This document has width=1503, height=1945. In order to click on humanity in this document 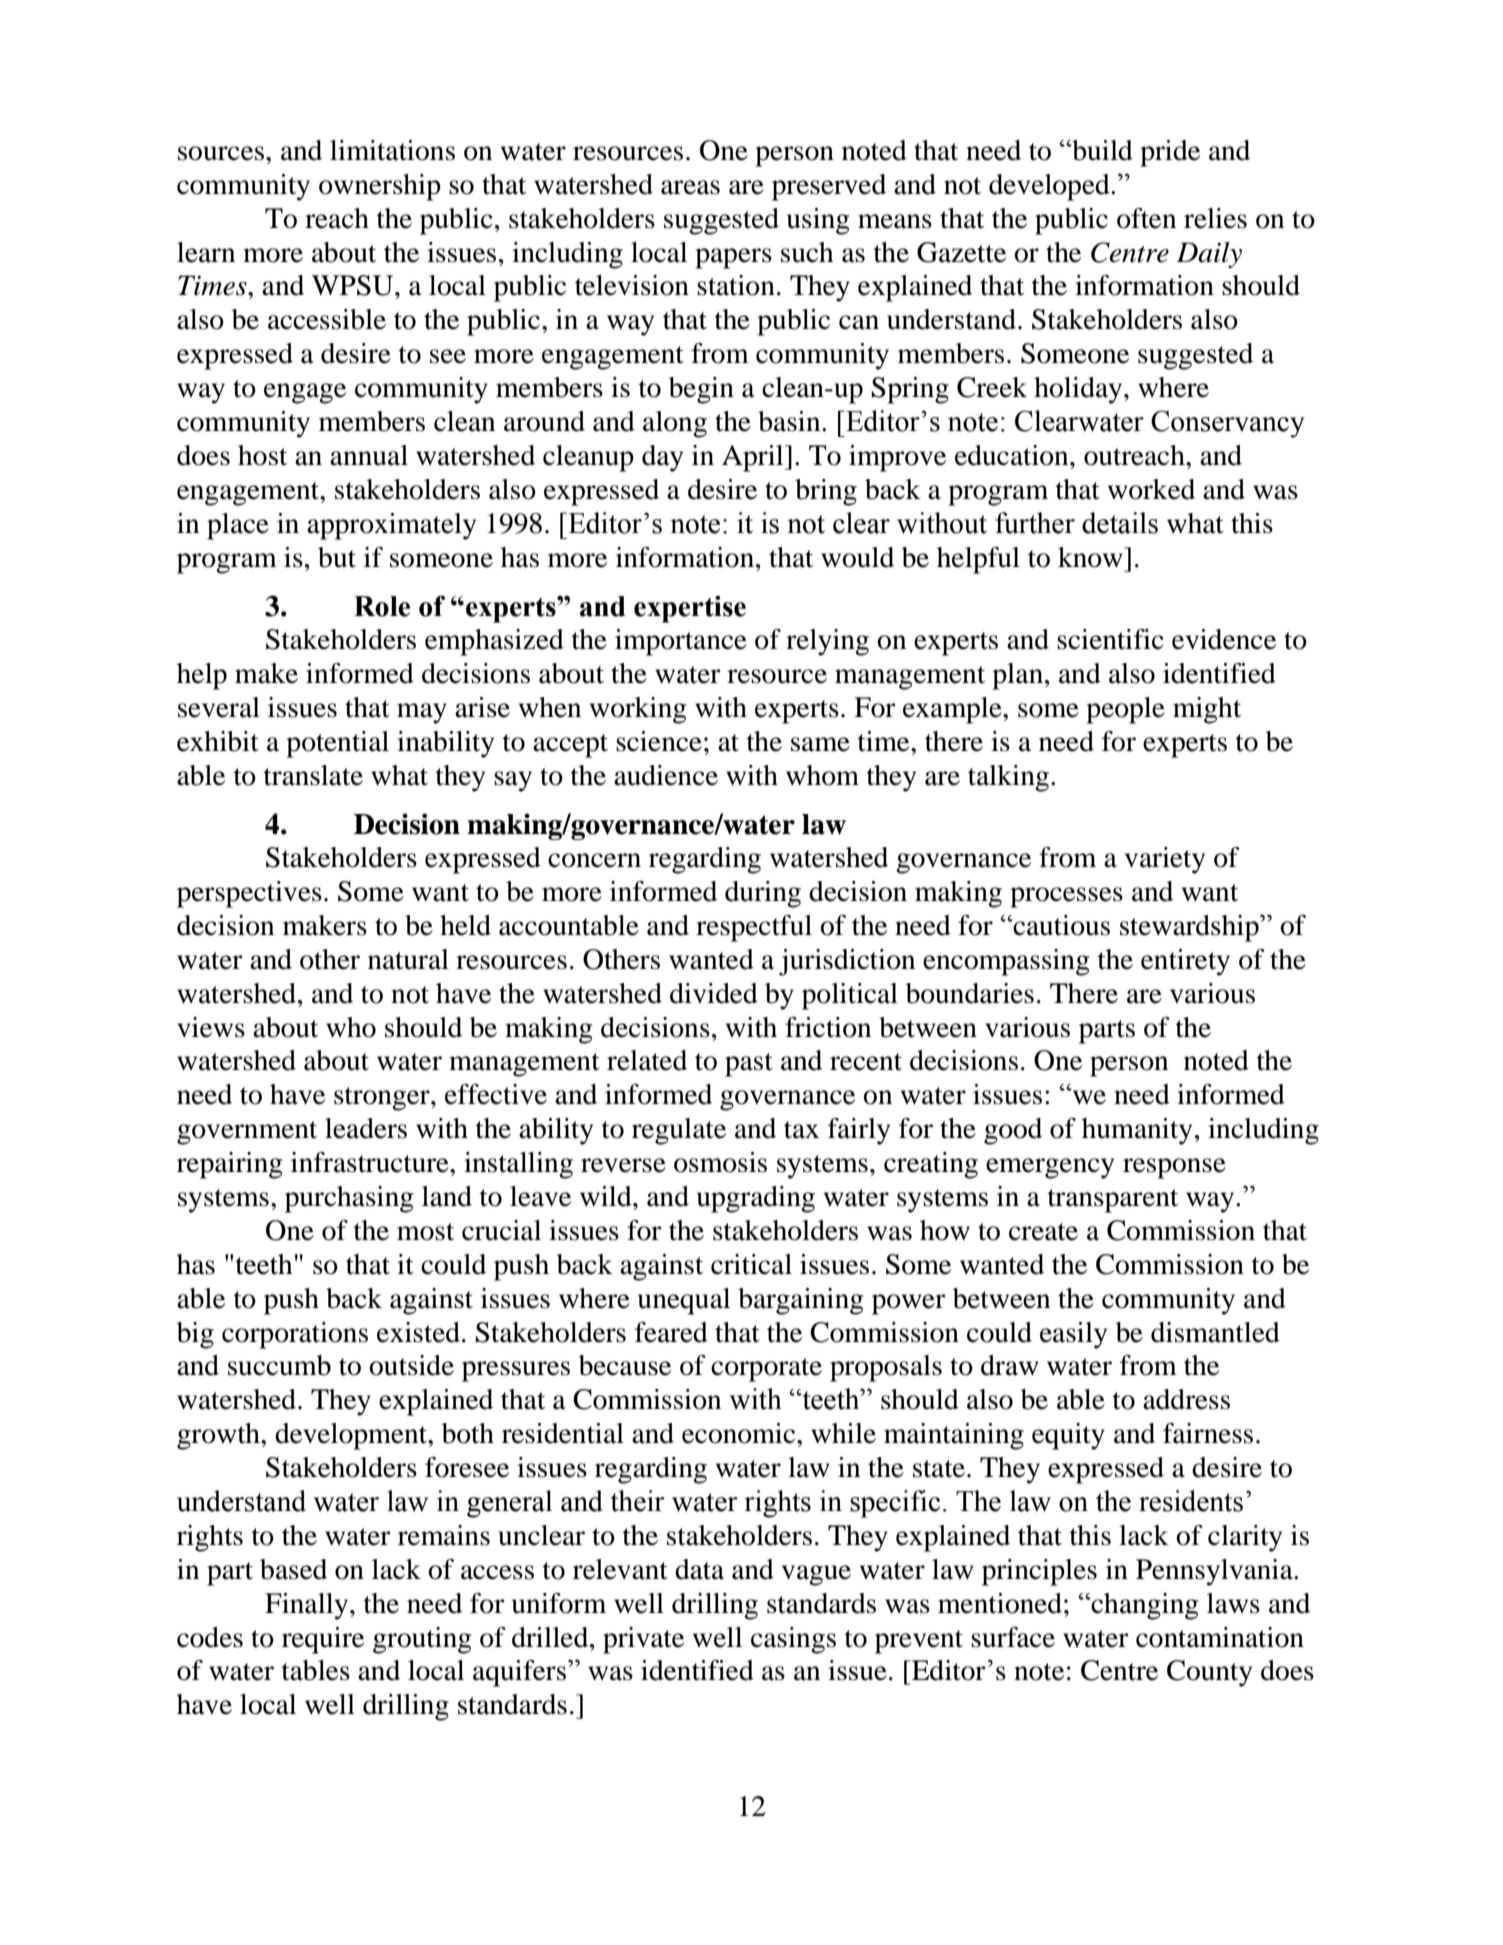, I will do `click(1137, 1131)`.
